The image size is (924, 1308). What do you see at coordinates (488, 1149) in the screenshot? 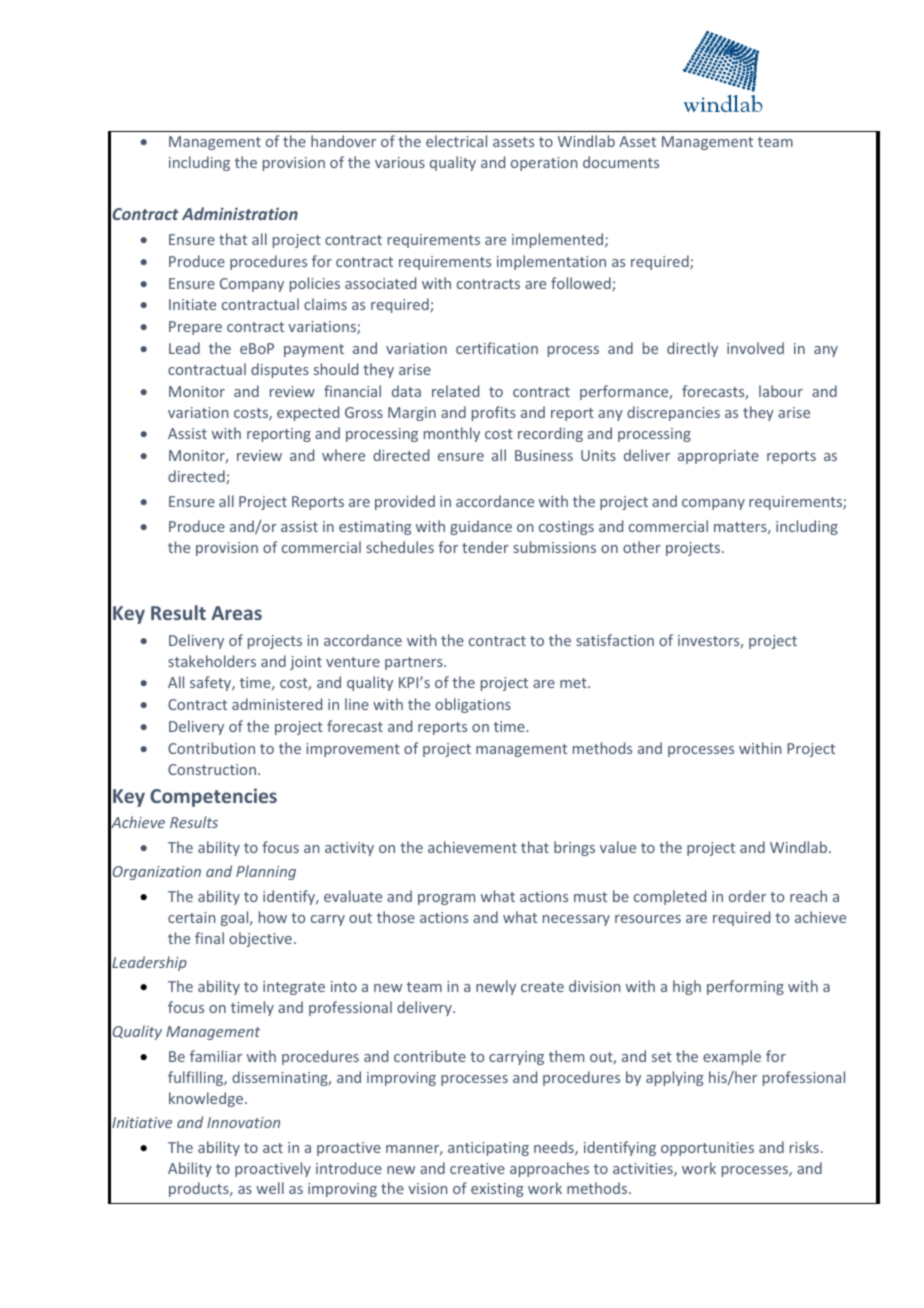
I see `anticipating` at bounding box center [488, 1149].
